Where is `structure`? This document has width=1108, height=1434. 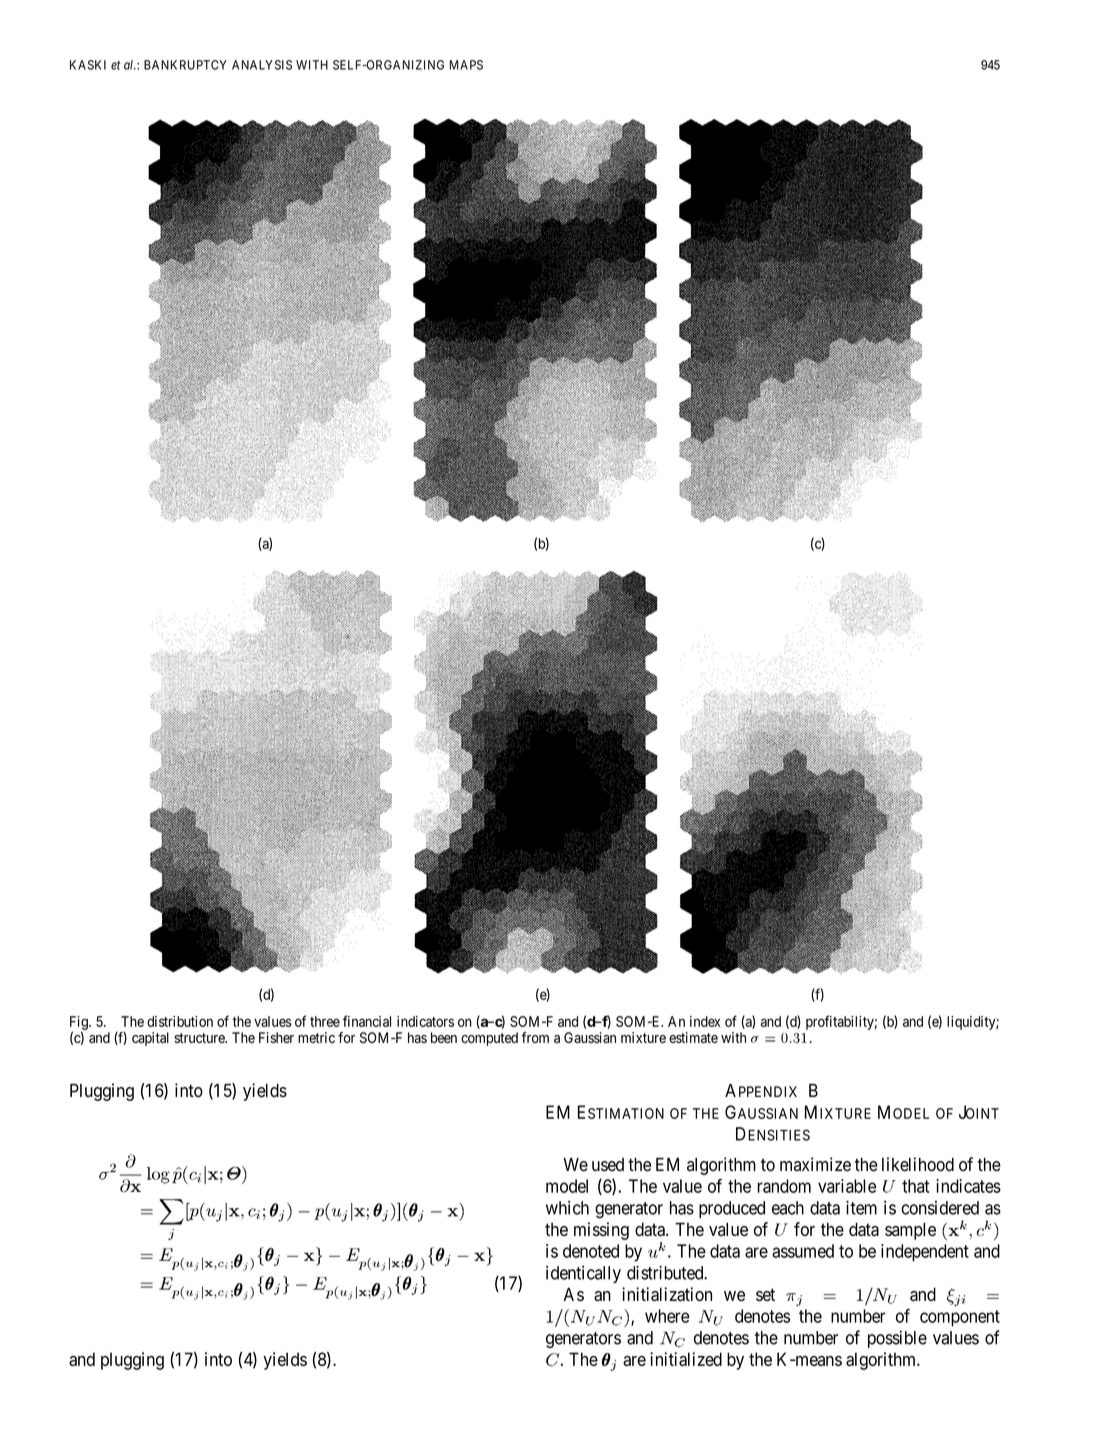 structure is located at coordinates (200, 1038).
